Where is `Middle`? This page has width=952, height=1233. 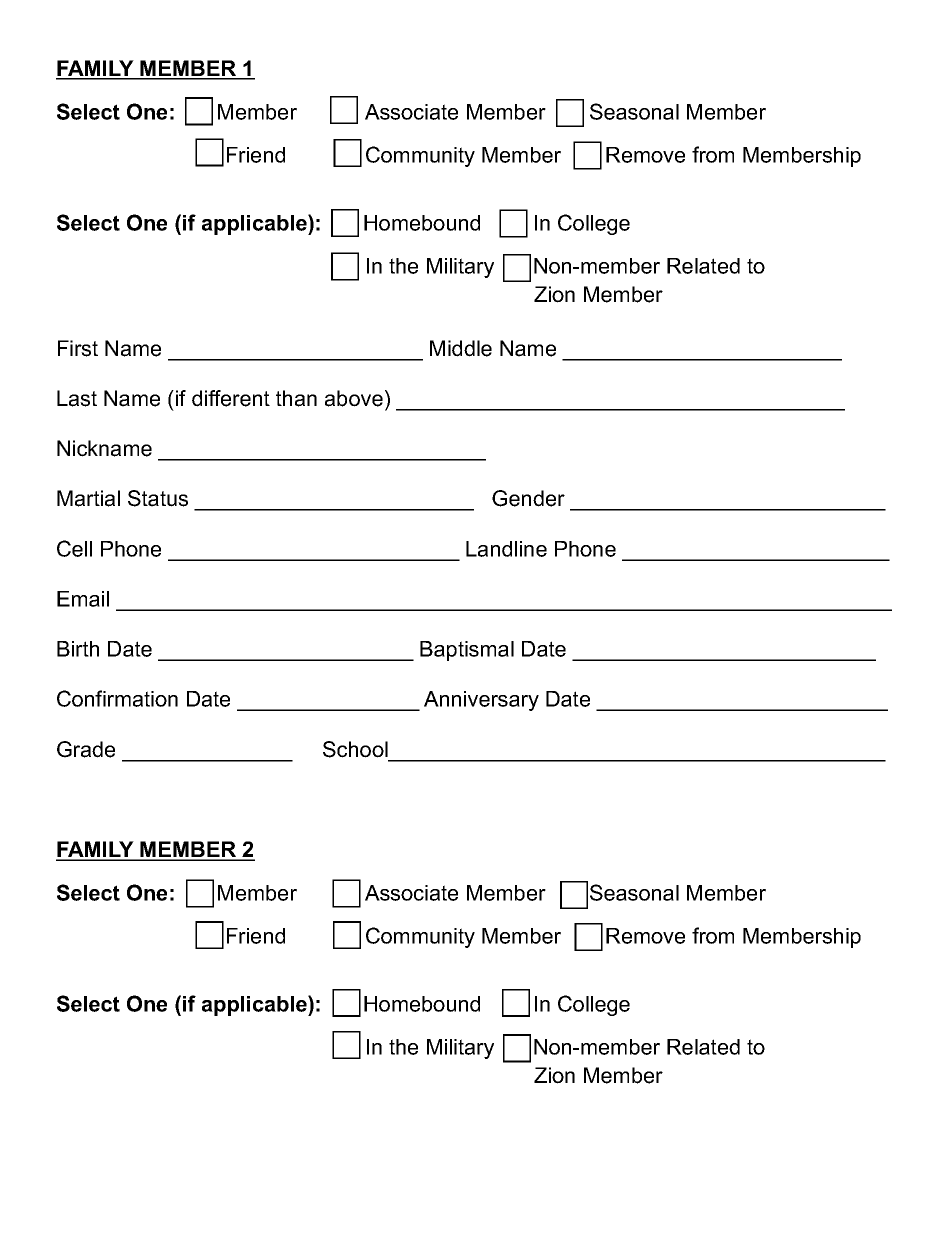 Middle is located at coordinates (461, 348).
